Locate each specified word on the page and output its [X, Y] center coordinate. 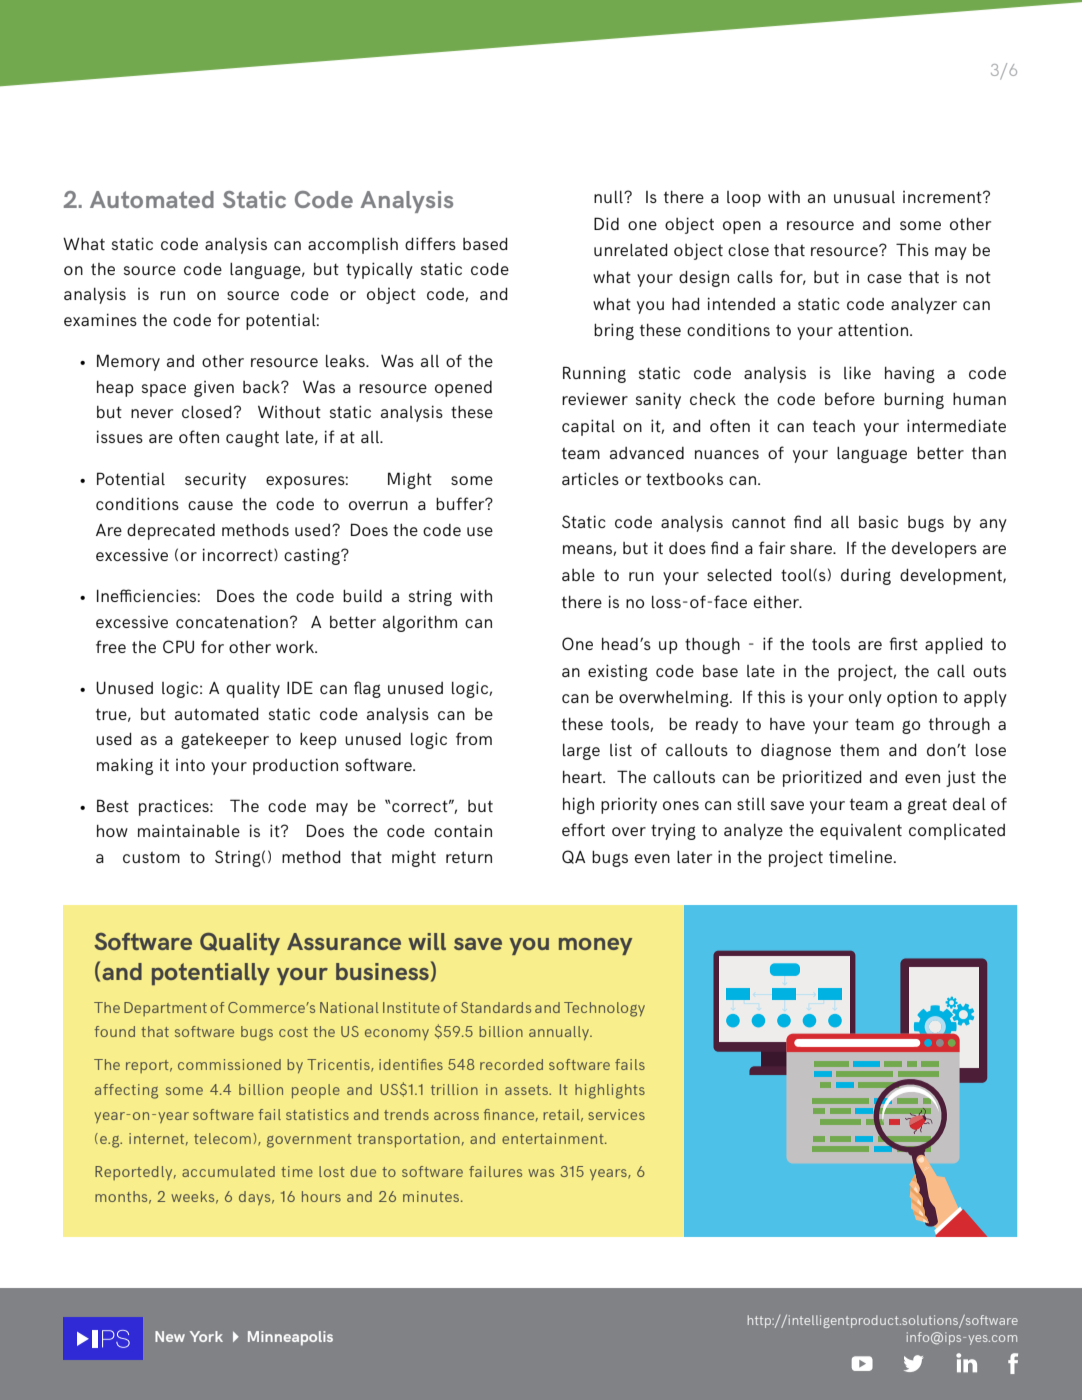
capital [588, 427]
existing [618, 672]
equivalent [861, 832]
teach [834, 426]
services [616, 1114]
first [903, 643]
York [206, 1336]
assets [527, 1090]
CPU [178, 646]
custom [151, 857]
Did [606, 223]
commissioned [229, 1064]
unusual [864, 197]
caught [252, 439]
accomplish [353, 245]
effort [583, 829]
